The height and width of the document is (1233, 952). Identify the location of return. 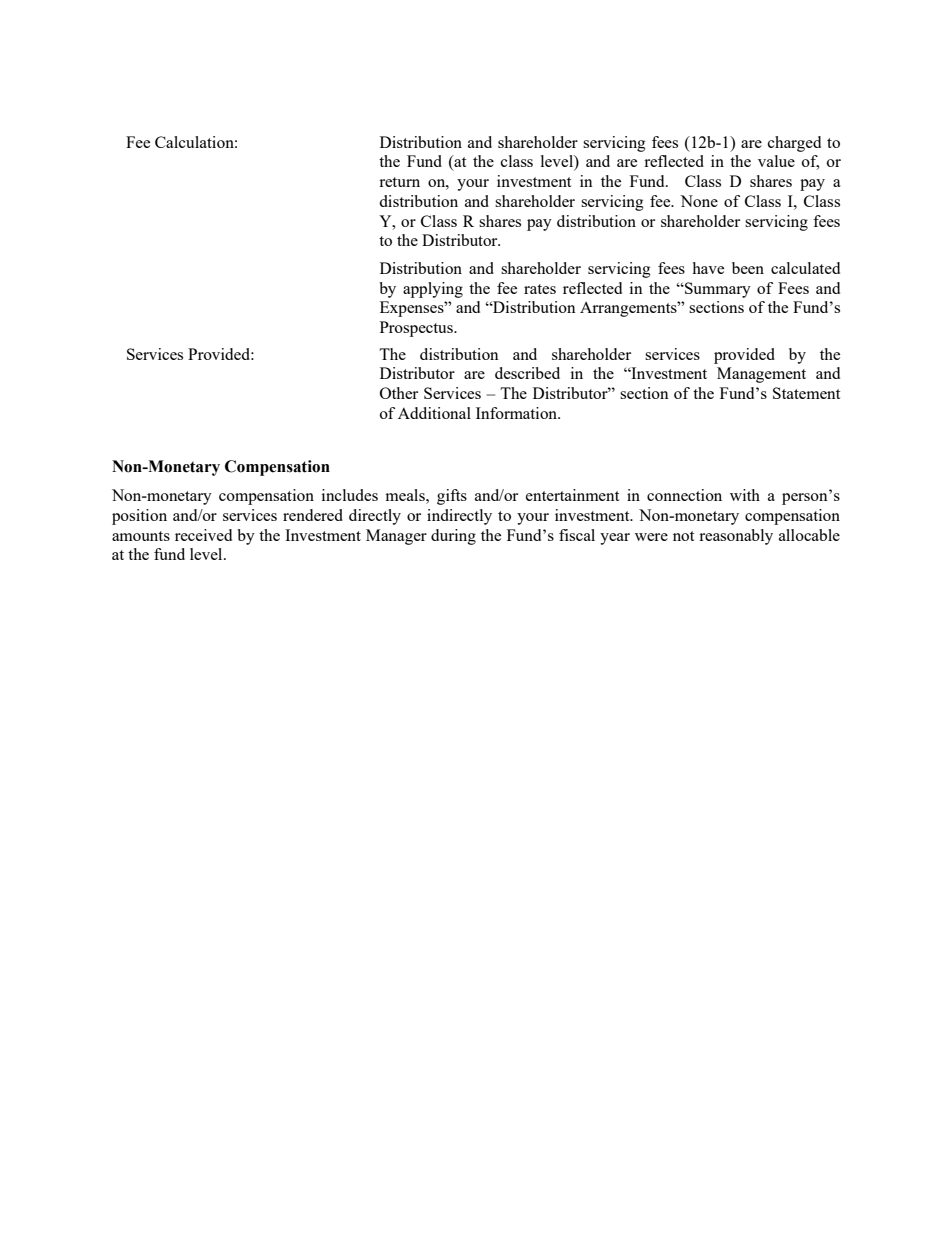
(399, 182).
